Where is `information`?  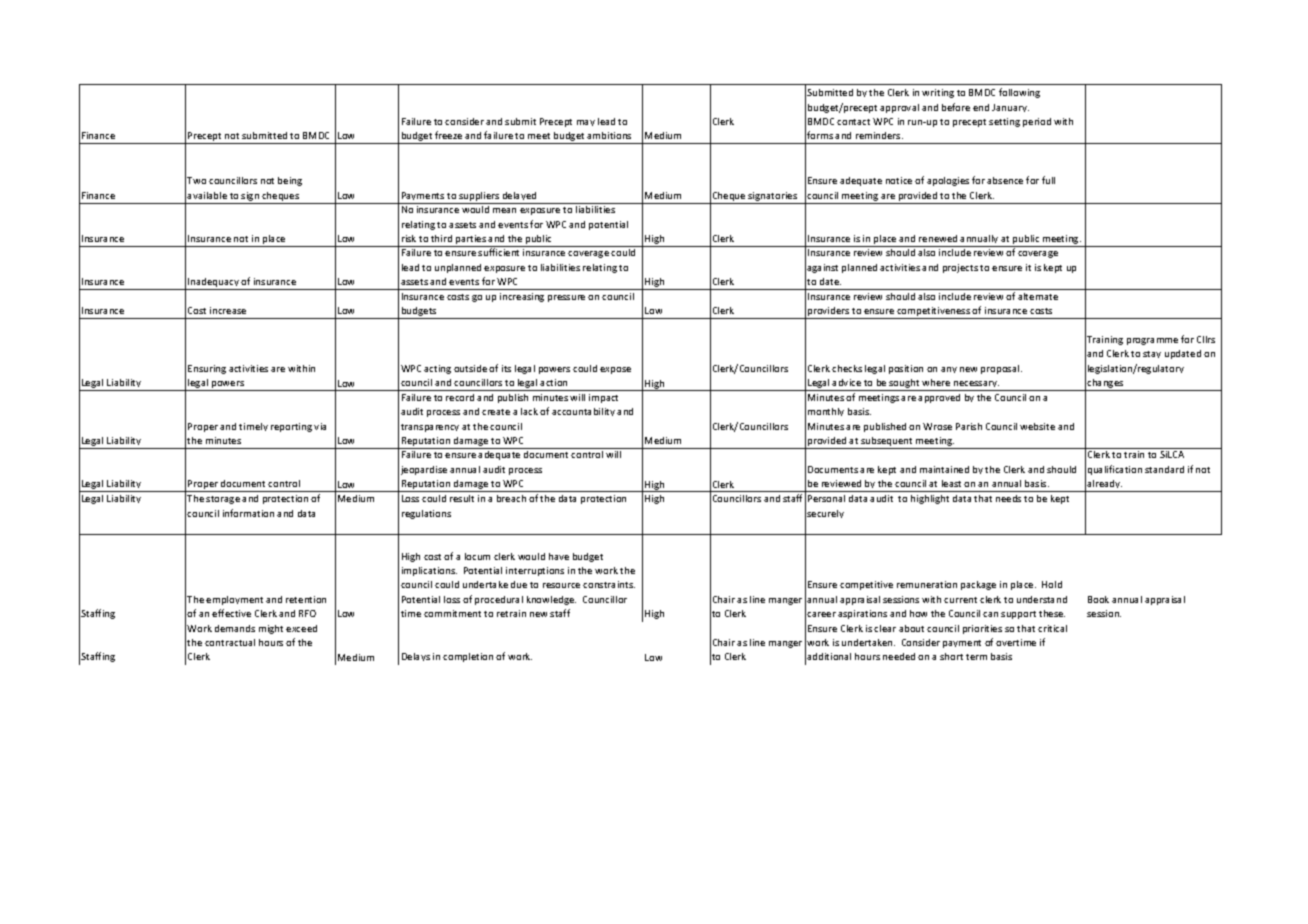 information is located at coordinates (248, 513).
